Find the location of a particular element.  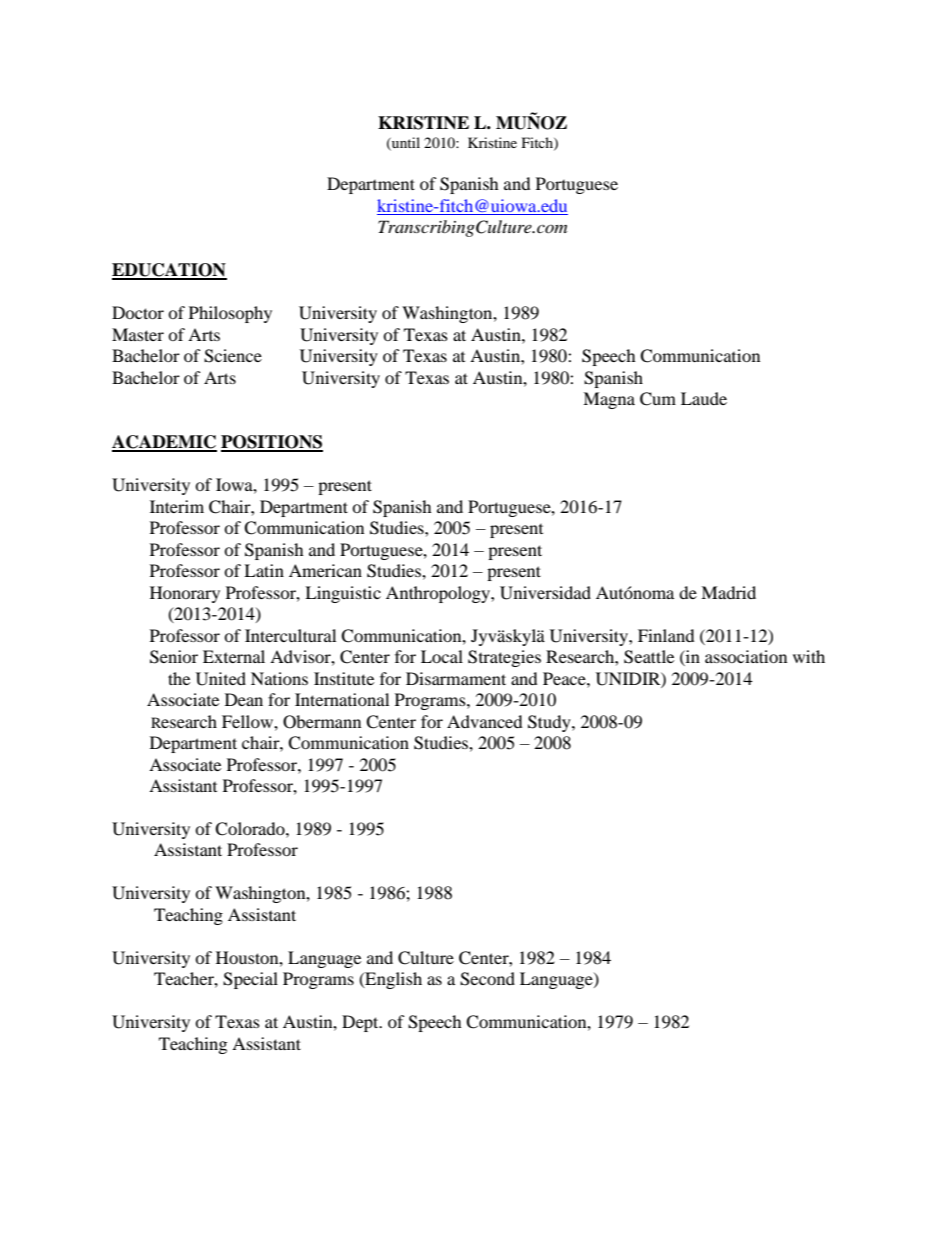

Cum is located at coordinates (658, 399).
